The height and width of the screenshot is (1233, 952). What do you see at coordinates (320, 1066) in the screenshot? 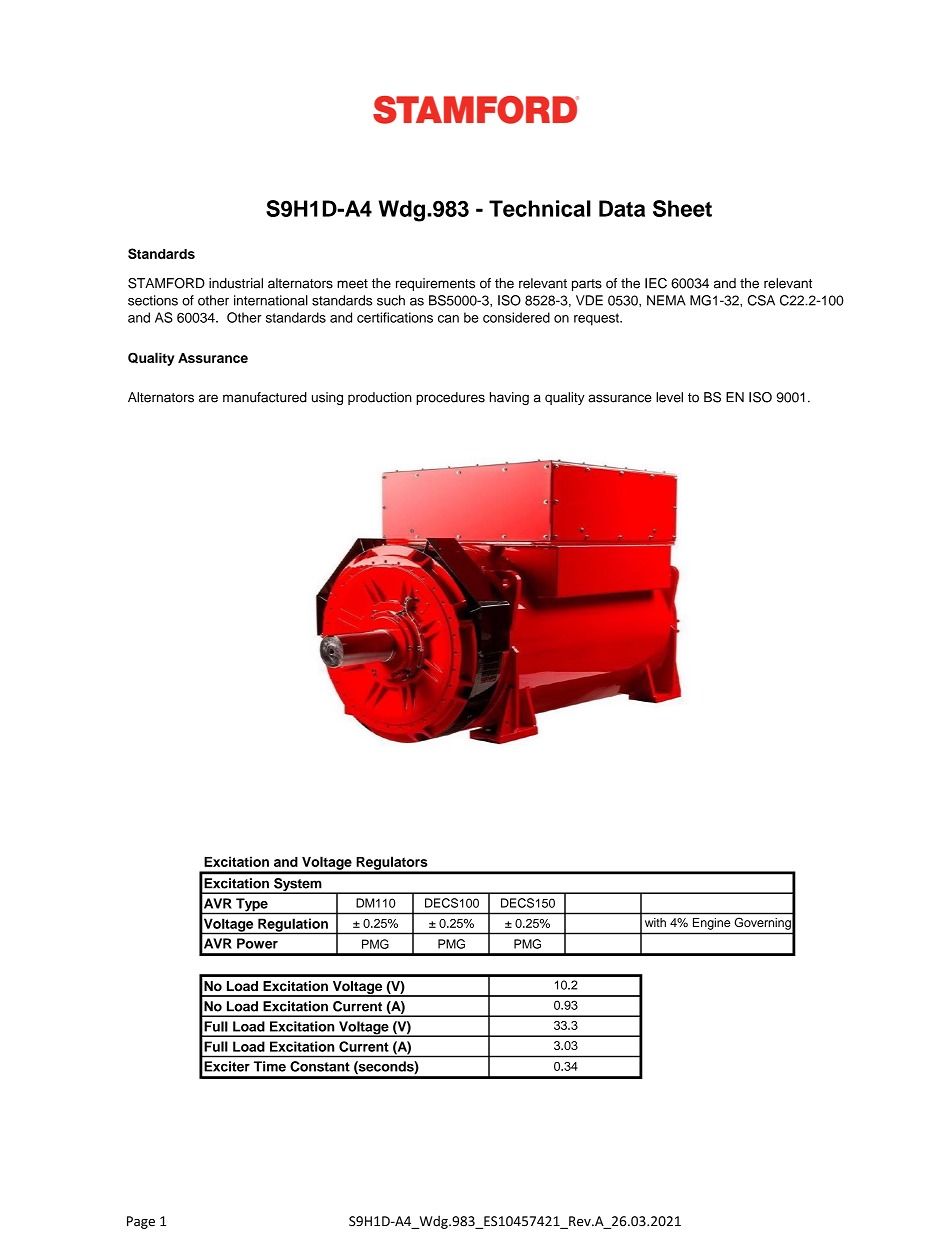
I see `Constant` at bounding box center [320, 1066].
